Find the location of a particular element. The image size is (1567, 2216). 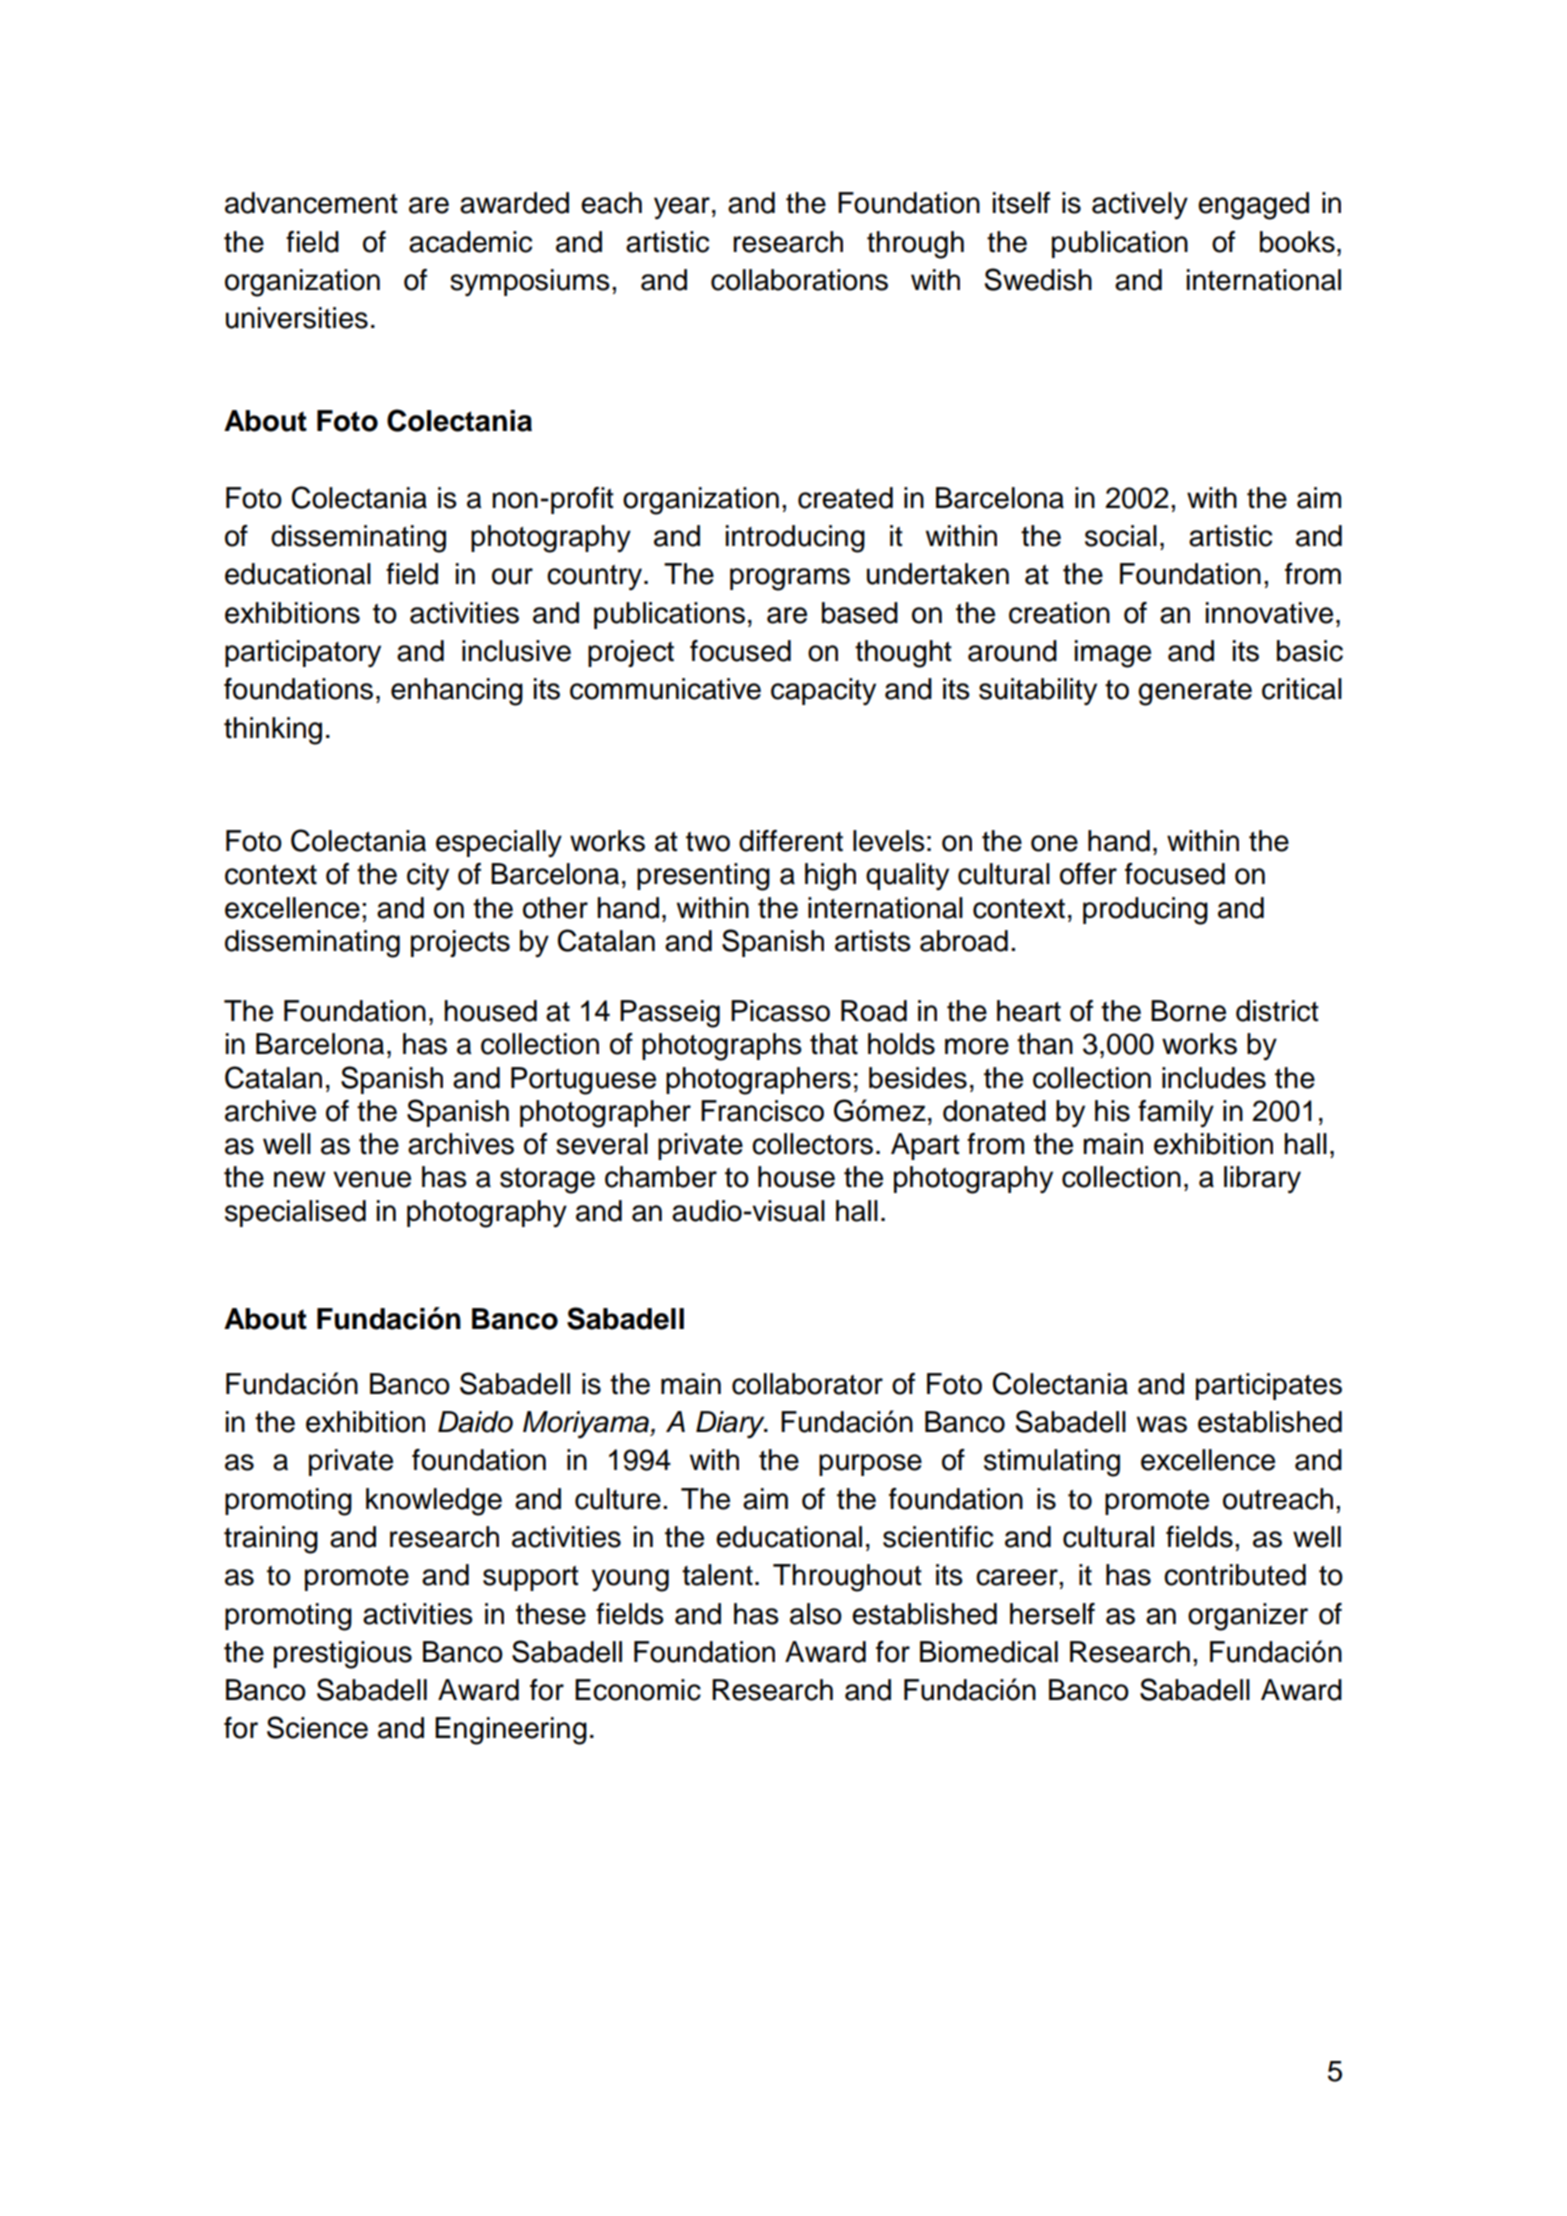

different is located at coordinates (791, 841).
